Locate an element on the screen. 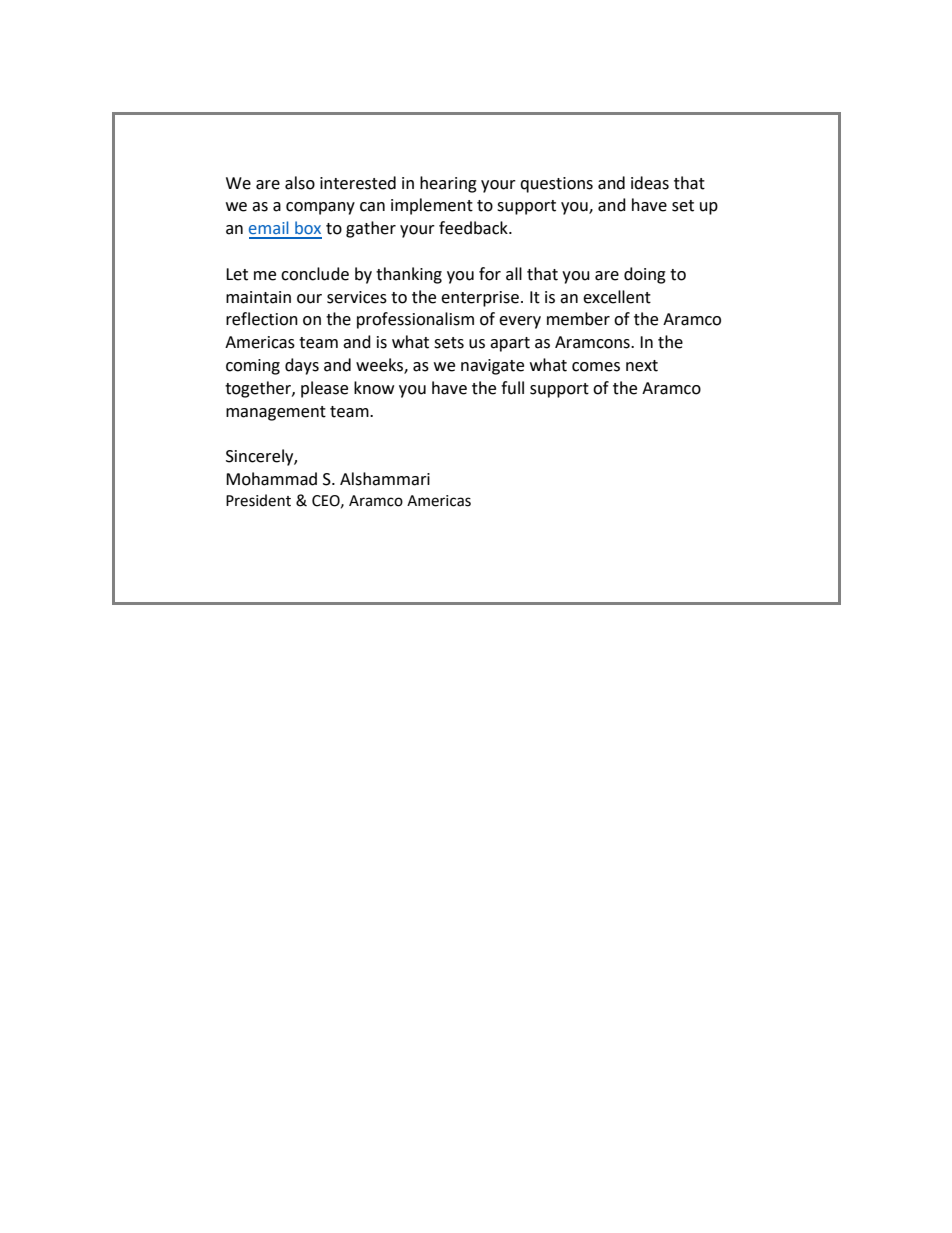 The height and width of the screenshot is (1233, 952). also is located at coordinates (300, 183).
